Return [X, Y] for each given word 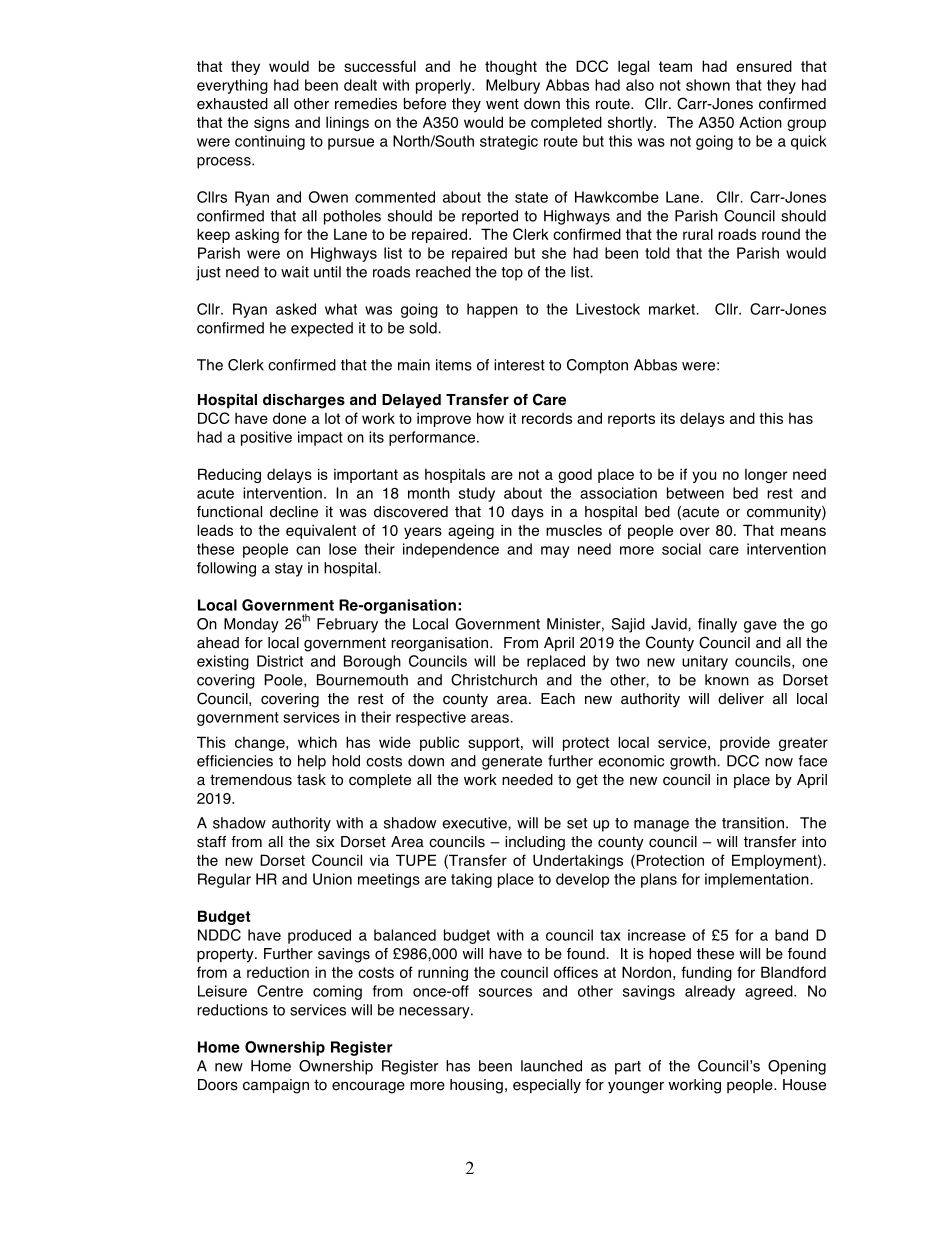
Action [760, 122]
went [502, 104]
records [547, 418]
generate [512, 763]
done [289, 418]
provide [745, 743]
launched [551, 1066]
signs [272, 123]
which [317, 742]
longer [766, 476]
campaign [276, 1086]
